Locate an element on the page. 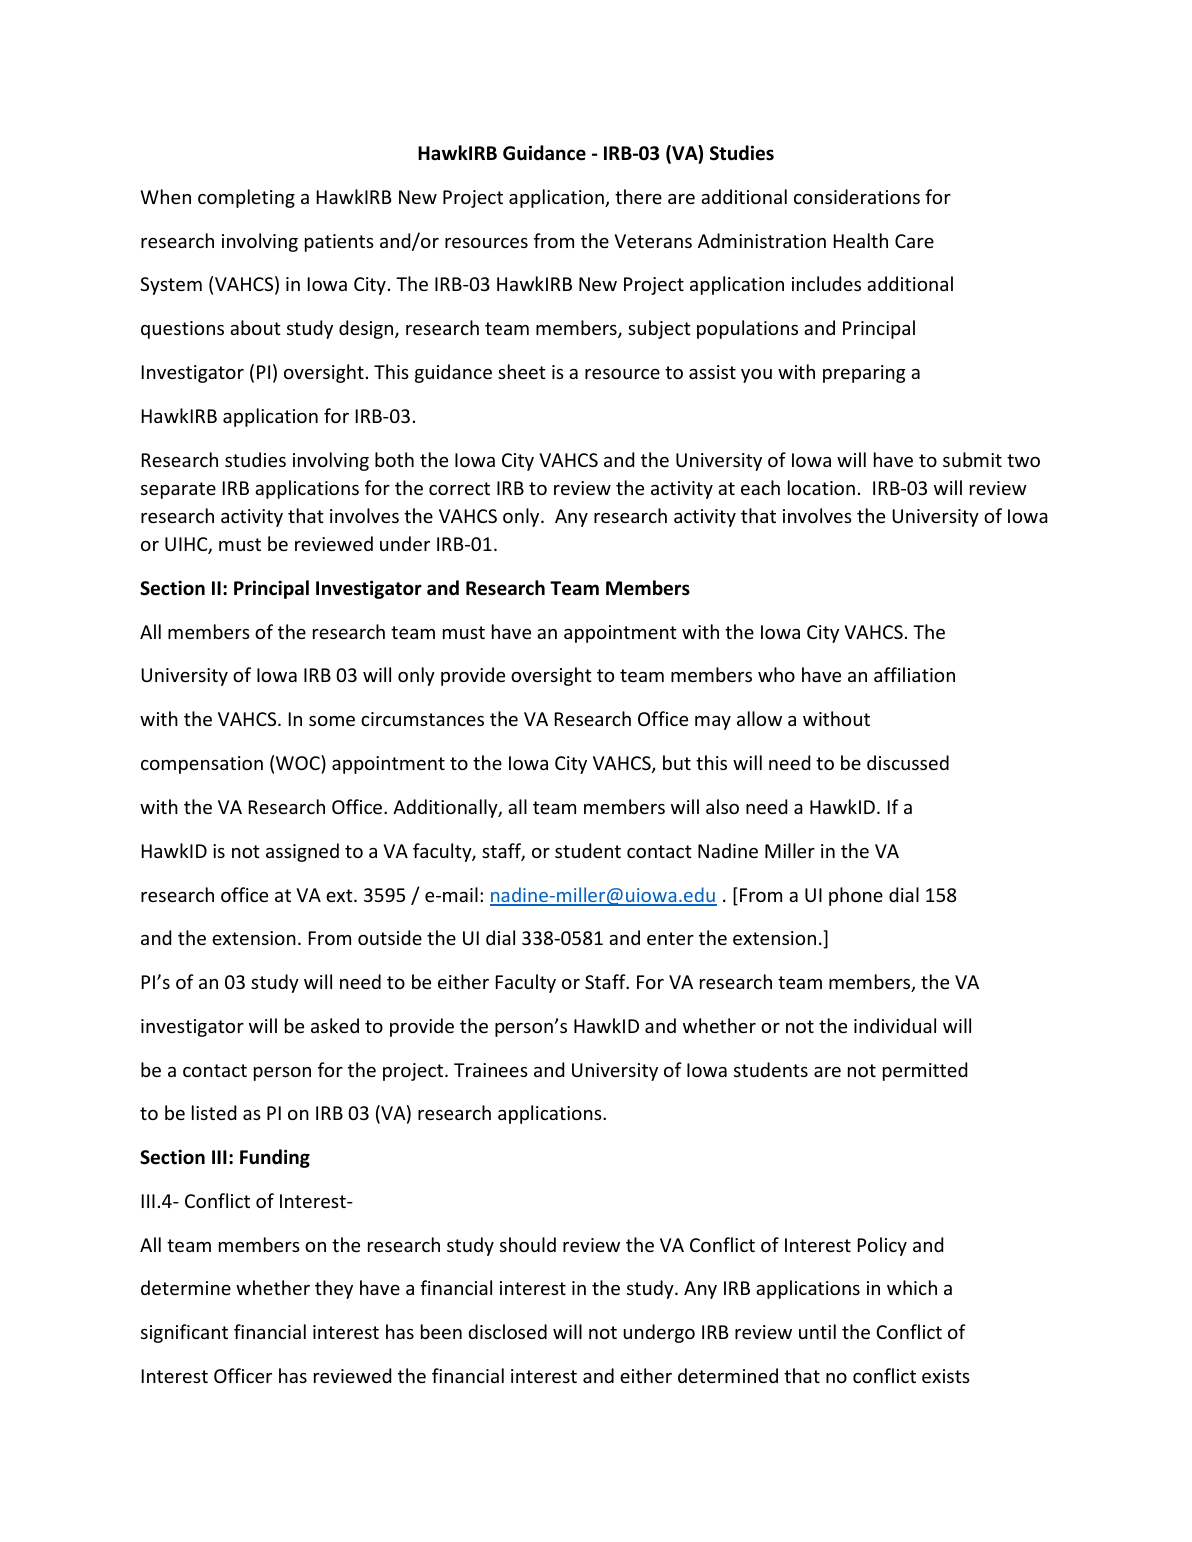 The width and height of the document is (1192, 1542). permitted is located at coordinates (925, 1071).
